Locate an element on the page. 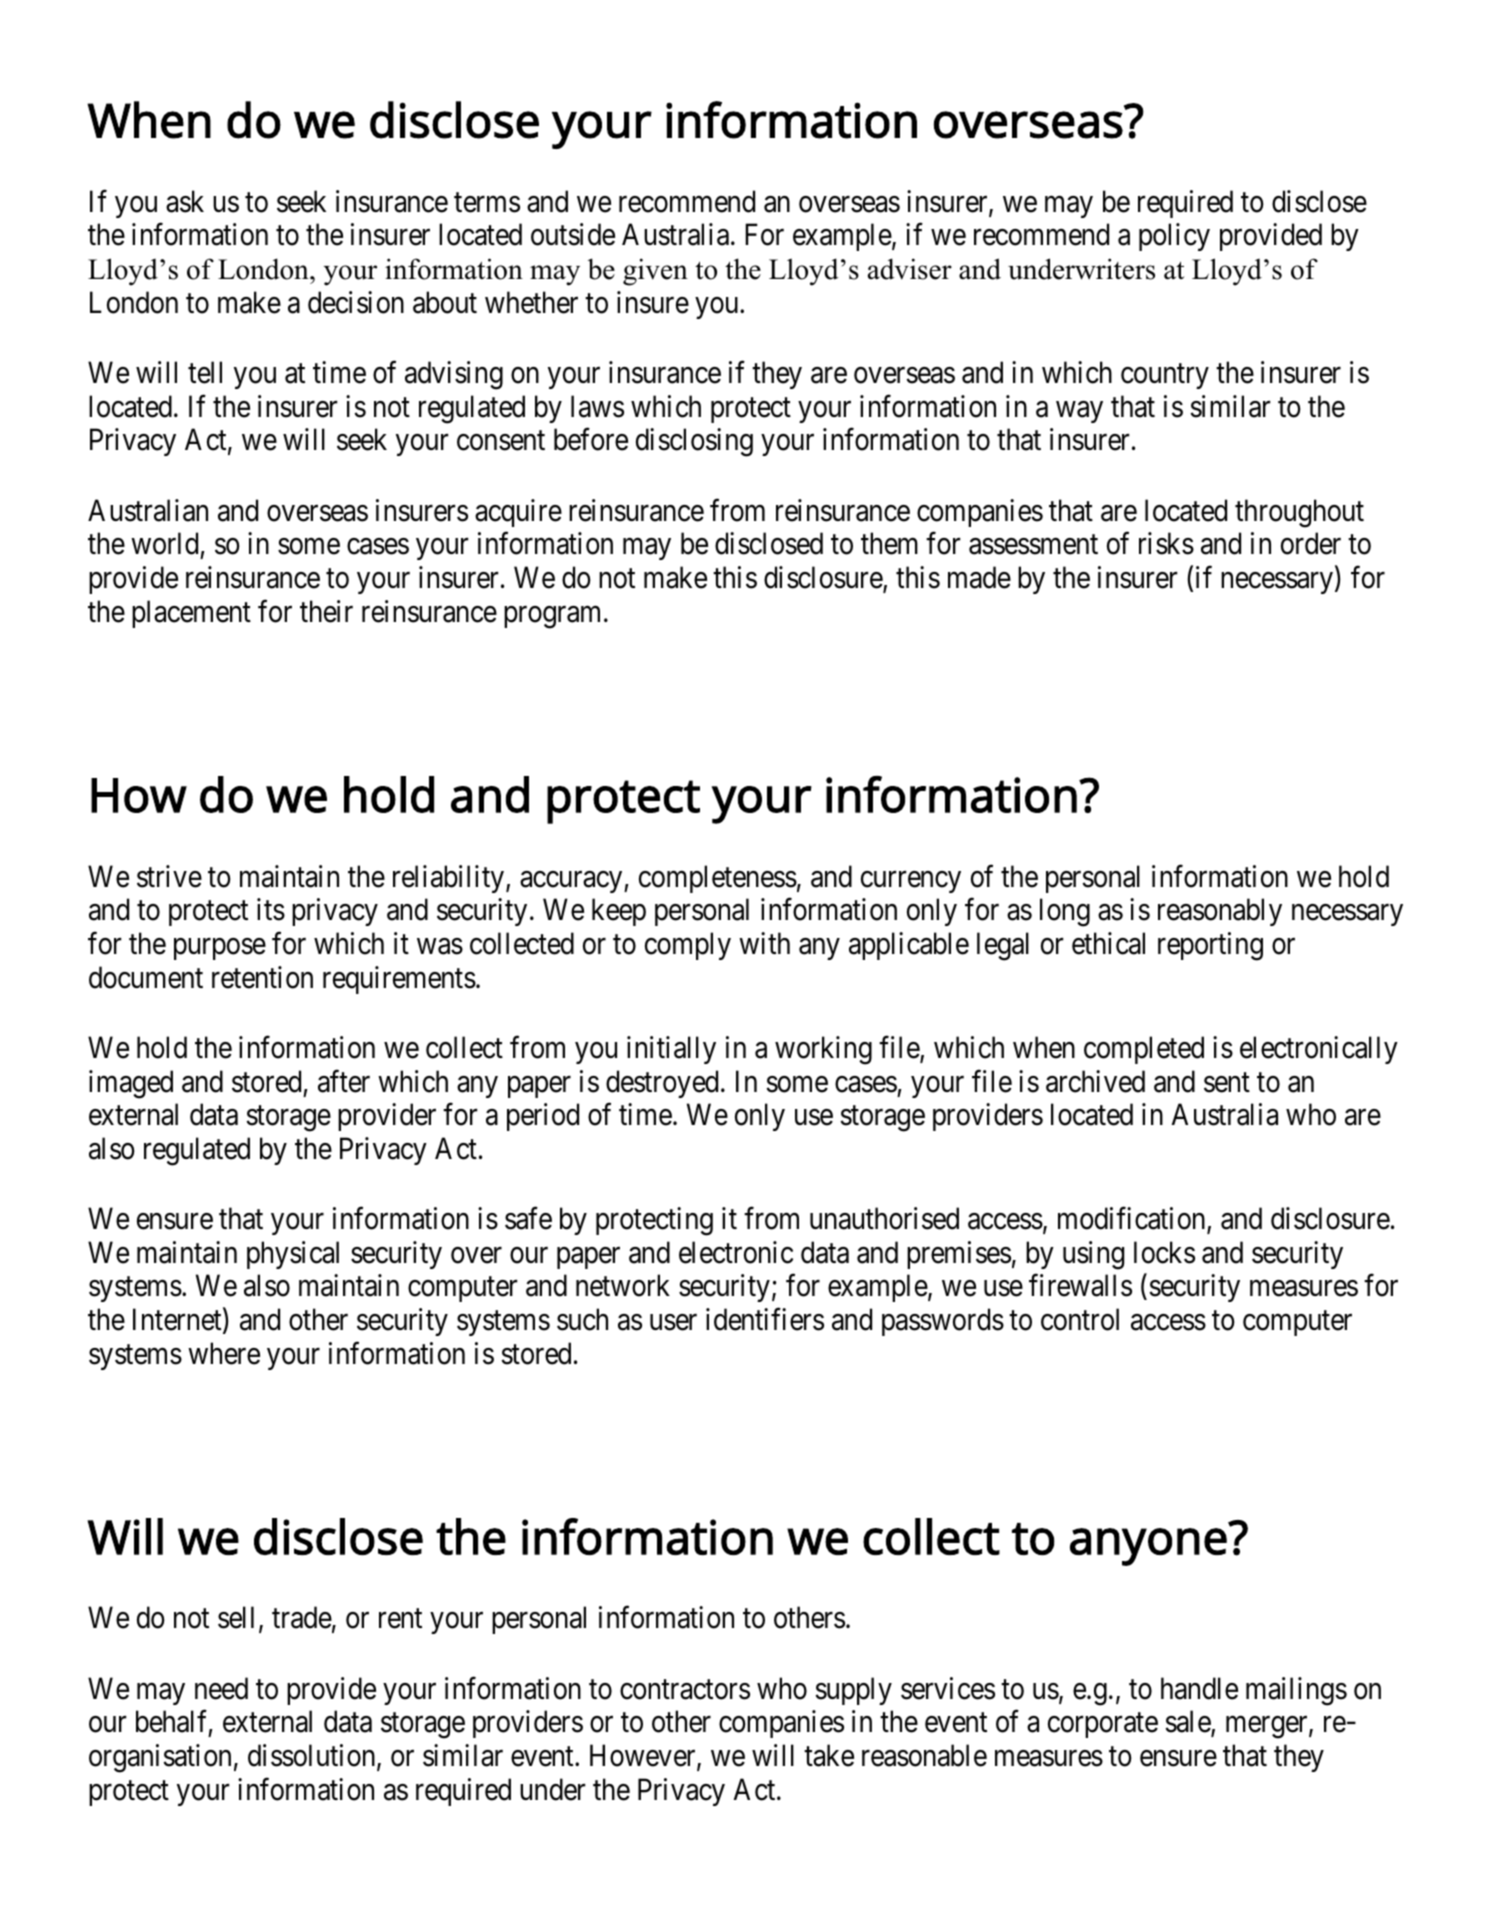 This image has width=1493, height=1932. policy is located at coordinates (1174, 237).
